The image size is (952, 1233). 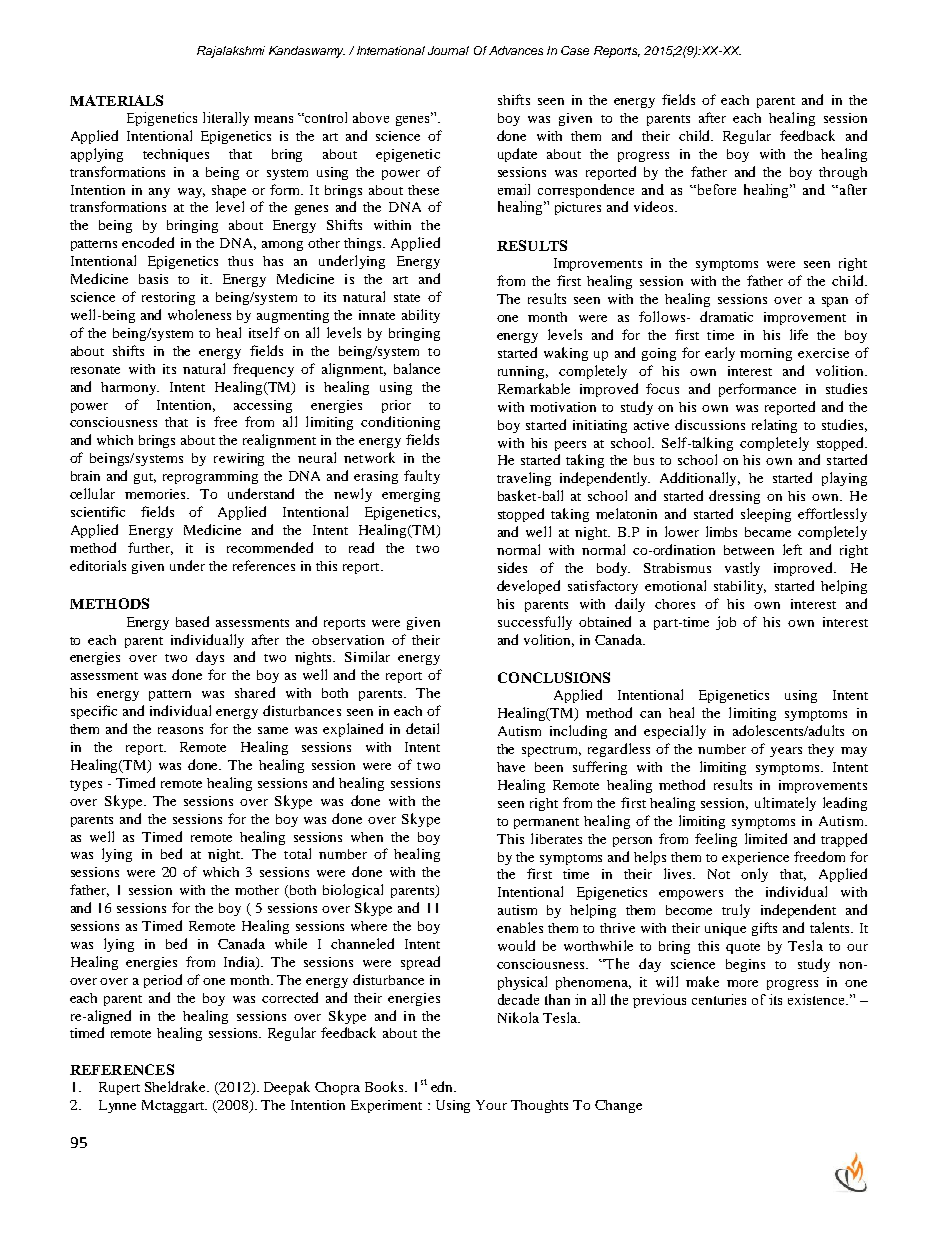 I want to click on vastly, so click(x=742, y=569).
